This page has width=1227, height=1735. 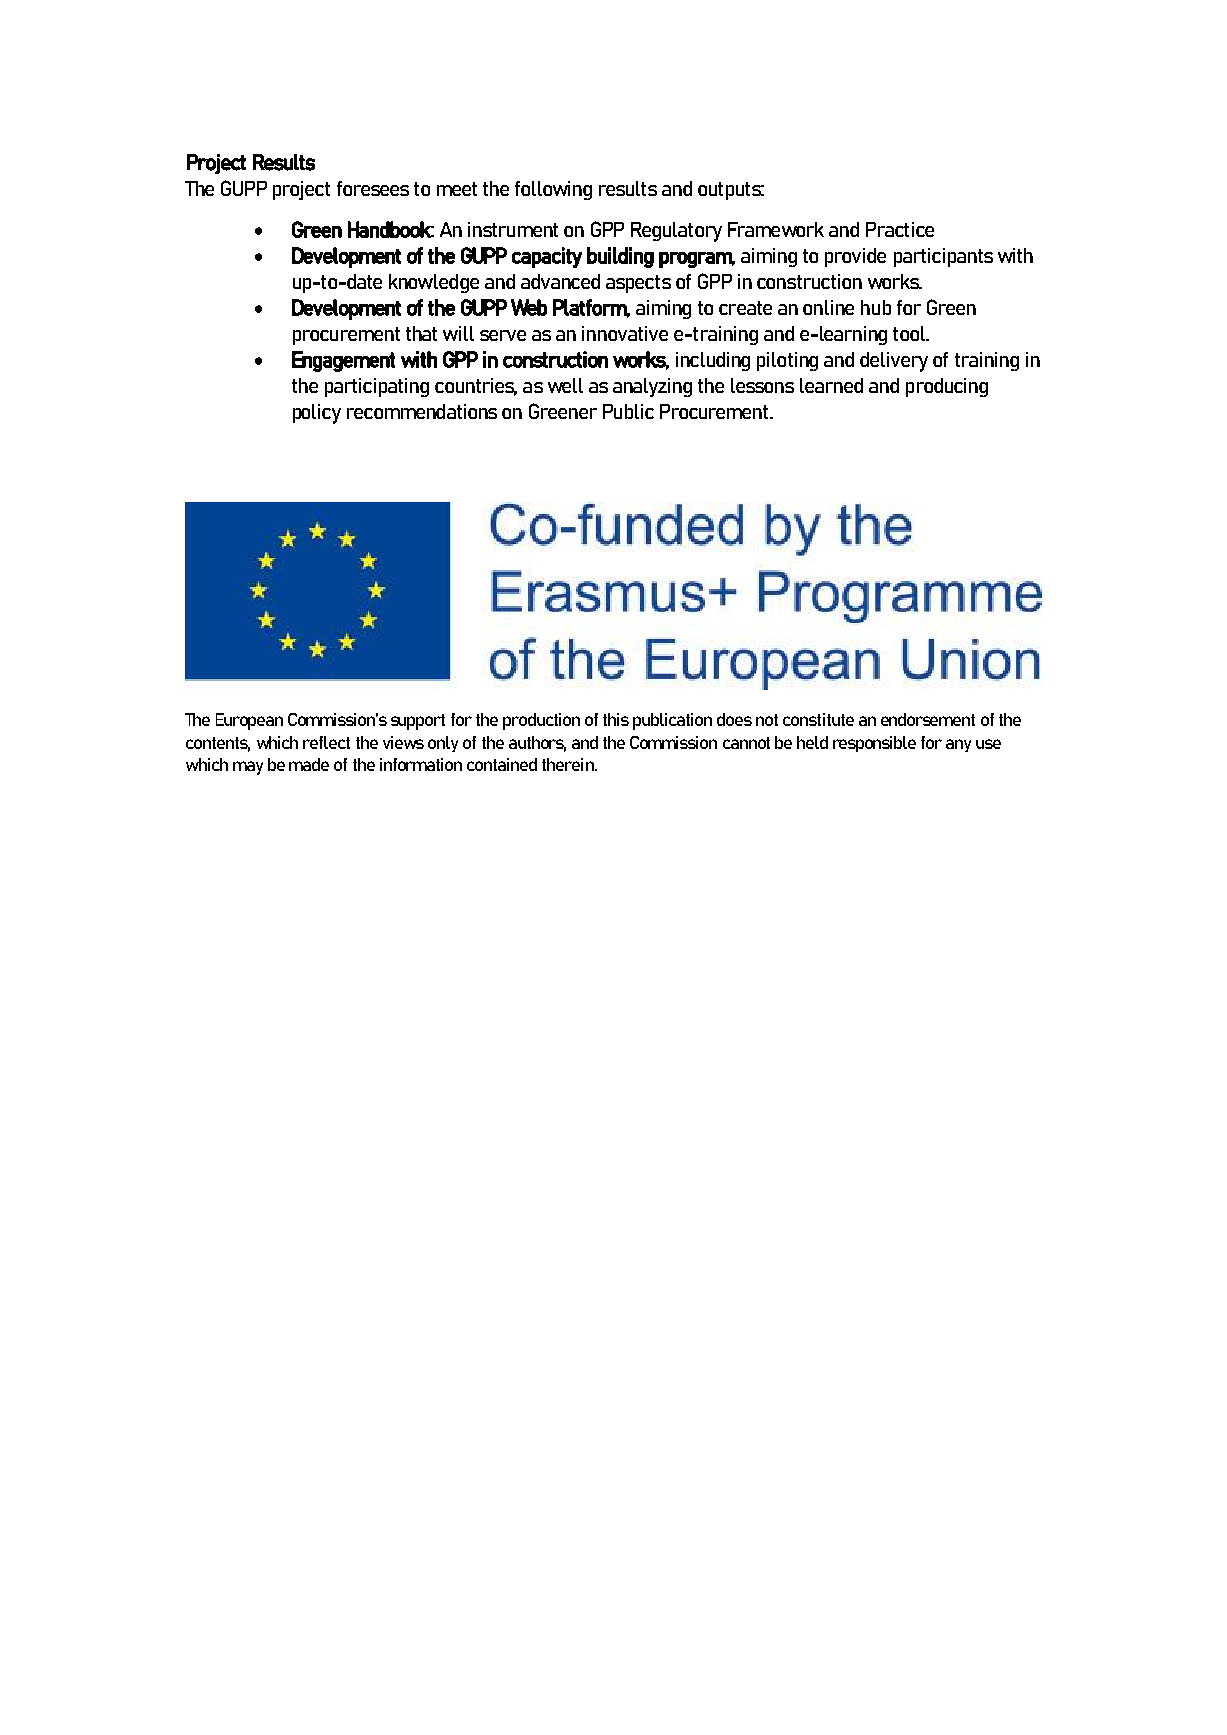 I want to click on analyzing, so click(x=652, y=387).
